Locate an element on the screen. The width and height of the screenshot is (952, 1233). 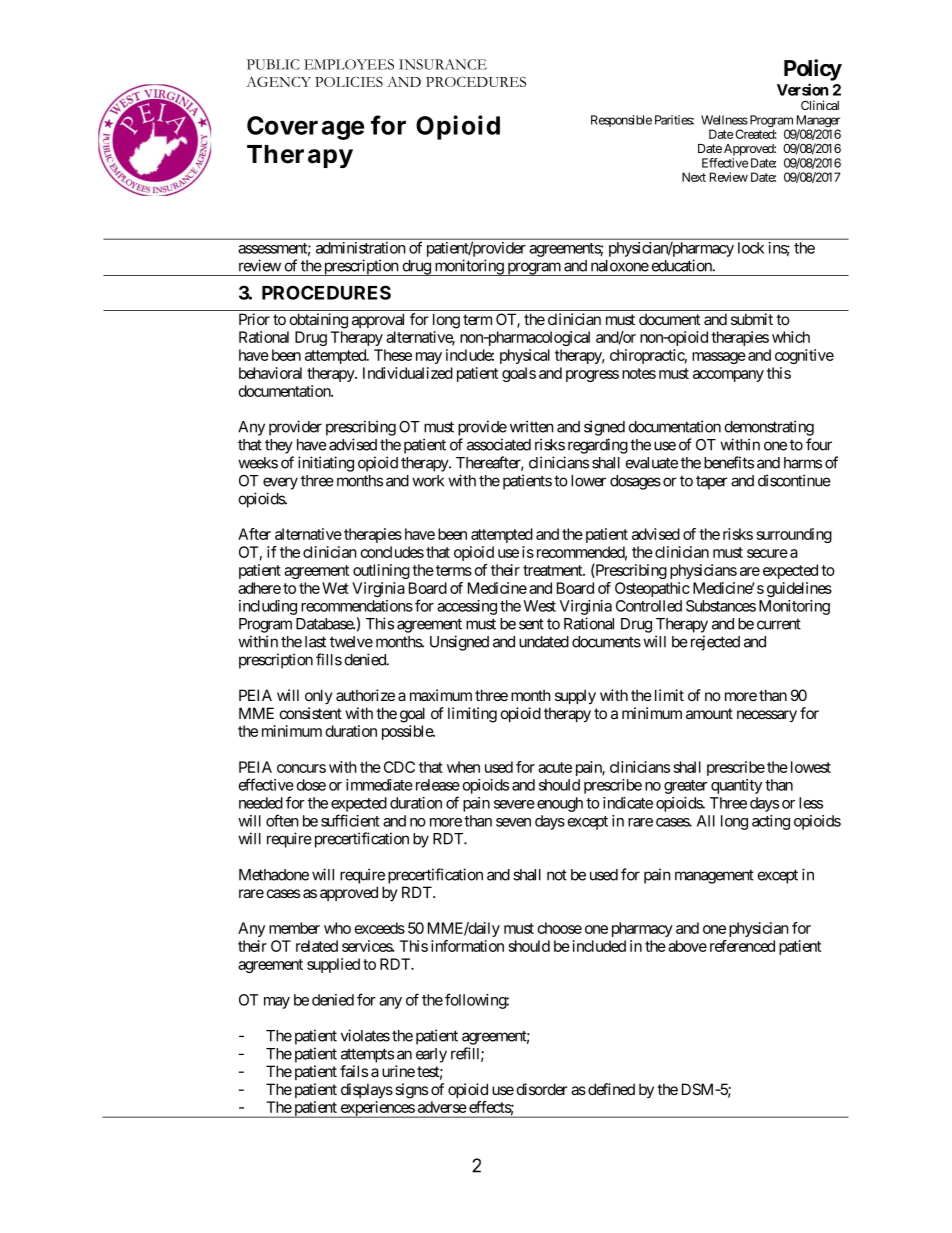
behavioral is located at coordinates (270, 373).
